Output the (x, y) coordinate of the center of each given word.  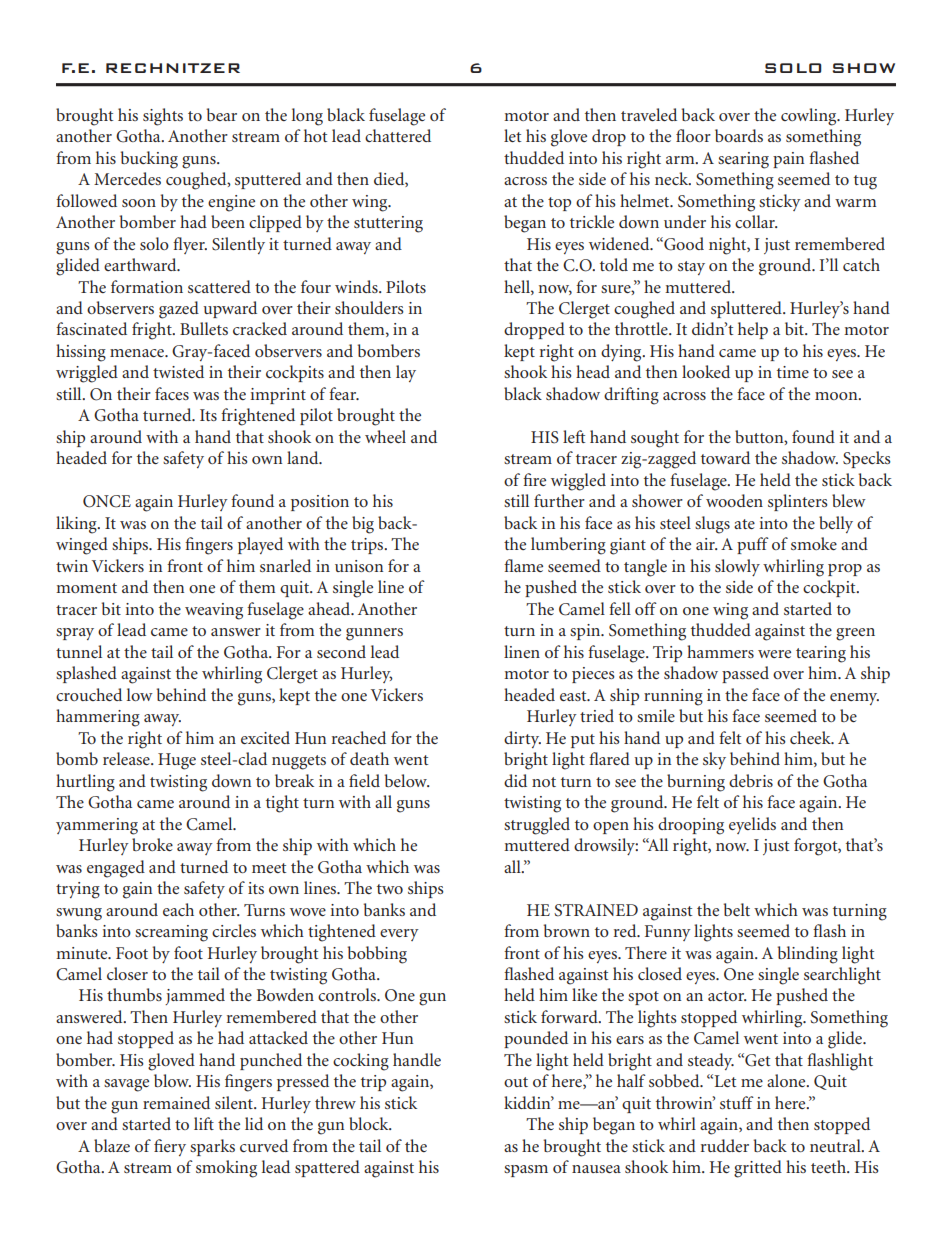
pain (788, 160)
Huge (177, 761)
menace (138, 353)
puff (753, 545)
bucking (149, 160)
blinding (808, 955)
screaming (171, 933)
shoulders (369, 307)
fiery (170, 1147)
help (753, 330)
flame (523, 565)
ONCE (107, 501)
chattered (398, 135)
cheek (811, 737)
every (399, 935)
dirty (522, 739)
